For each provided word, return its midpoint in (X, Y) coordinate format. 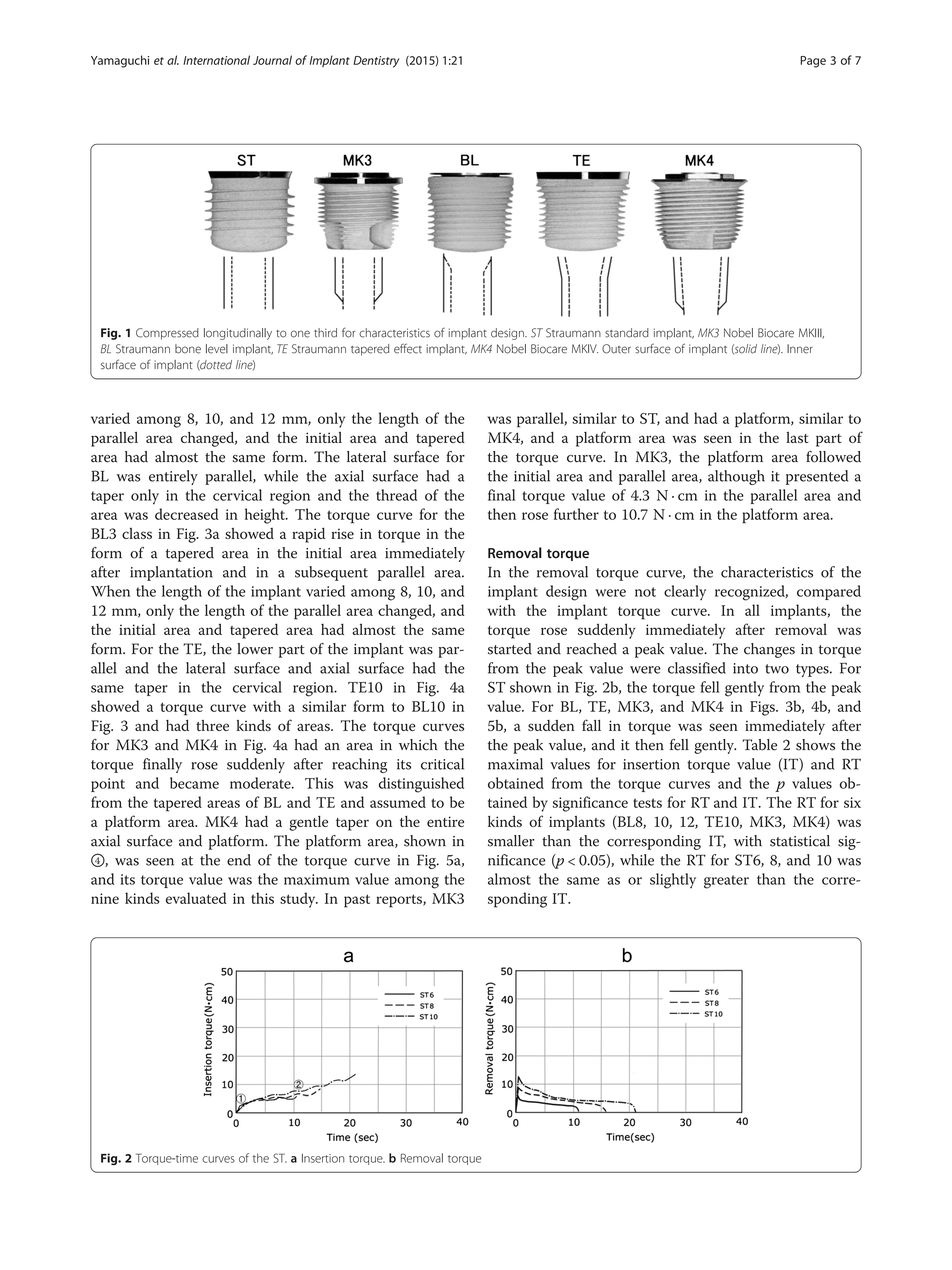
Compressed (167, 334)
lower (255, 649)
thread (396, 495)
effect (408, 348)
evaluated (196, 898)
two (777, 669)
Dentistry (376, 62)
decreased (187, 514)
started (510, 649)
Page (813, 62)
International (216, 60)
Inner (800, 349)
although (736, 477)
